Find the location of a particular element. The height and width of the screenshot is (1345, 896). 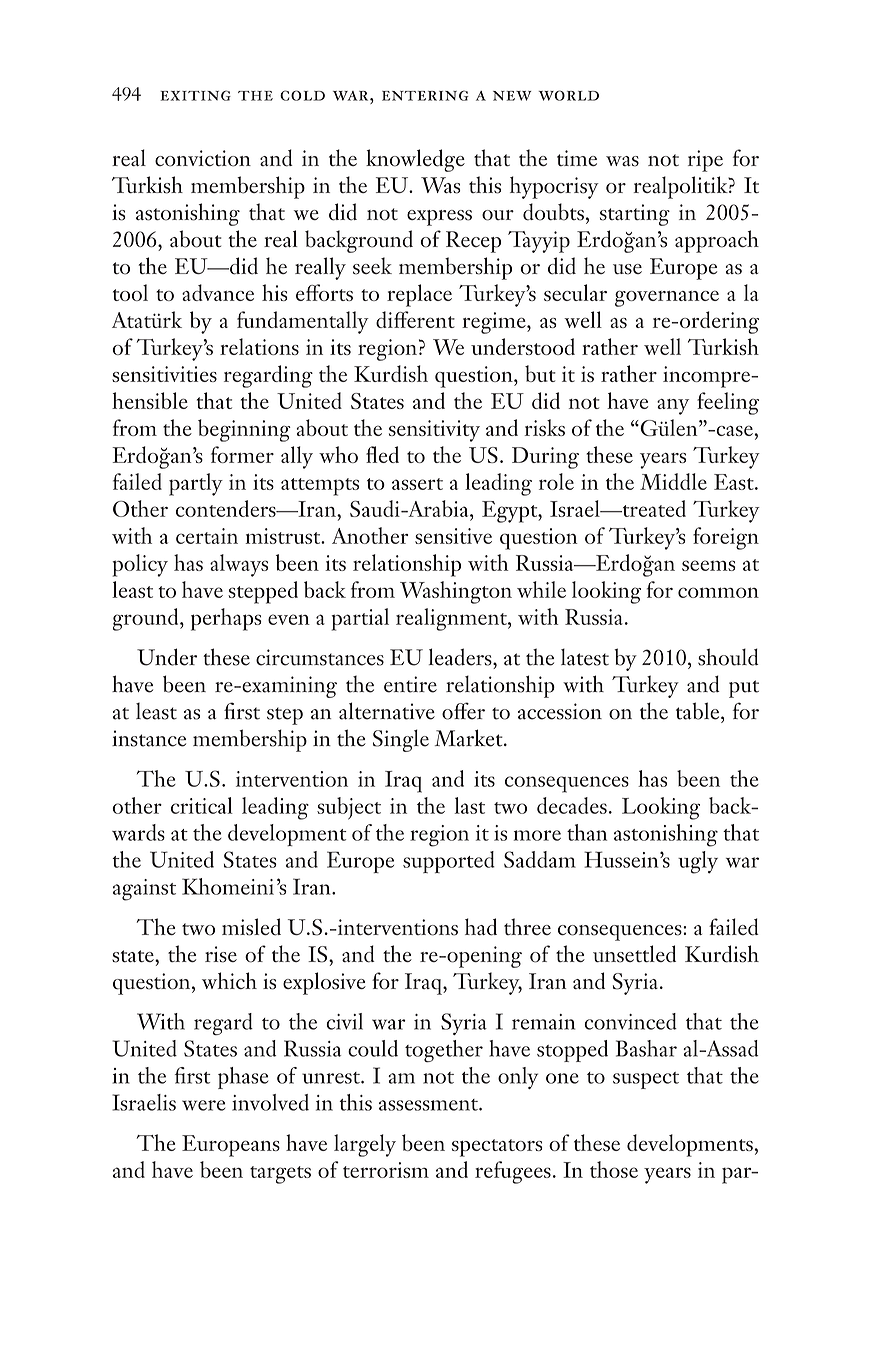

against is located at coordinates (144, 890).
